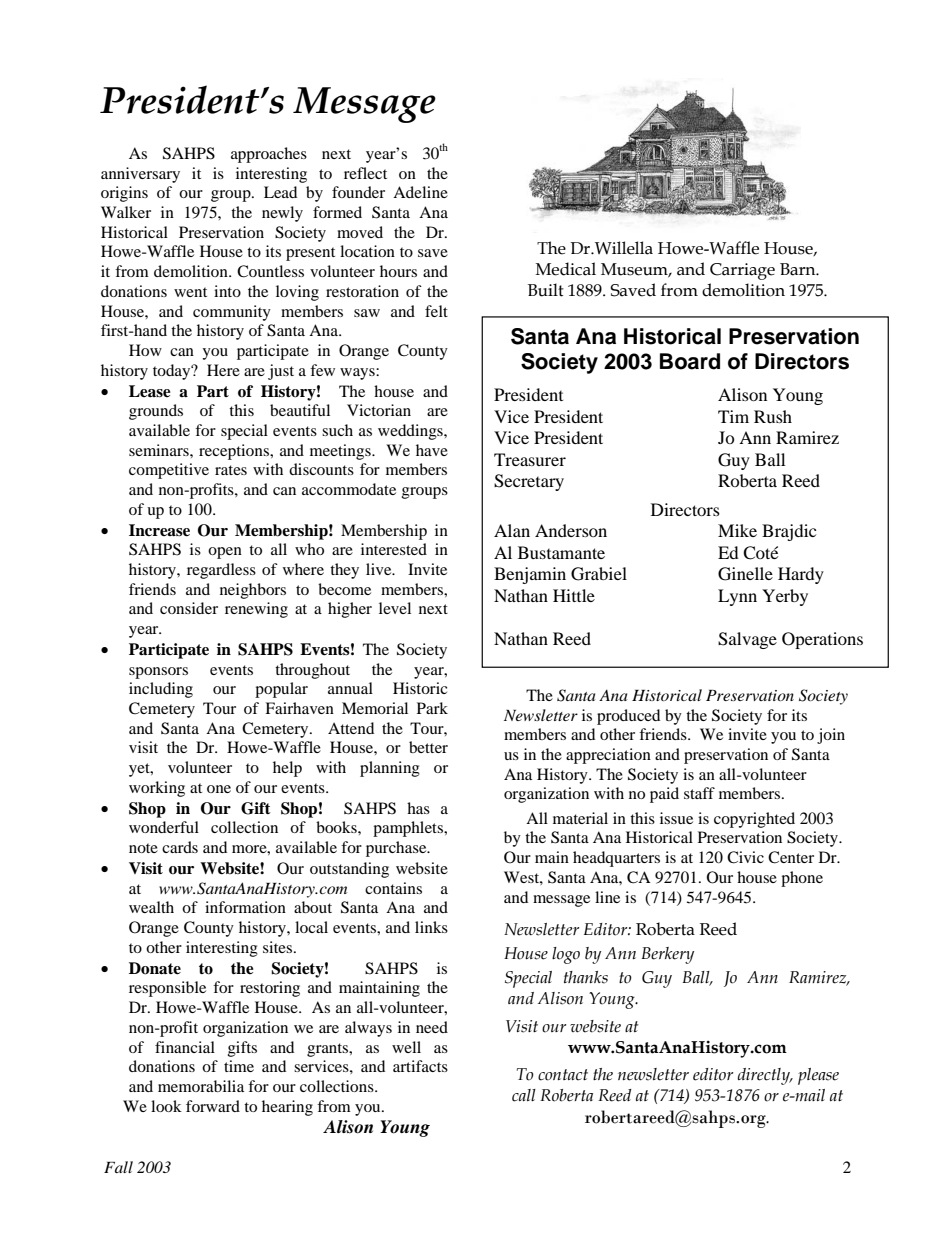  What do you see at coordinates (213, 1106) in the image?
I see `forward` at bounding box center [213, 1106].
